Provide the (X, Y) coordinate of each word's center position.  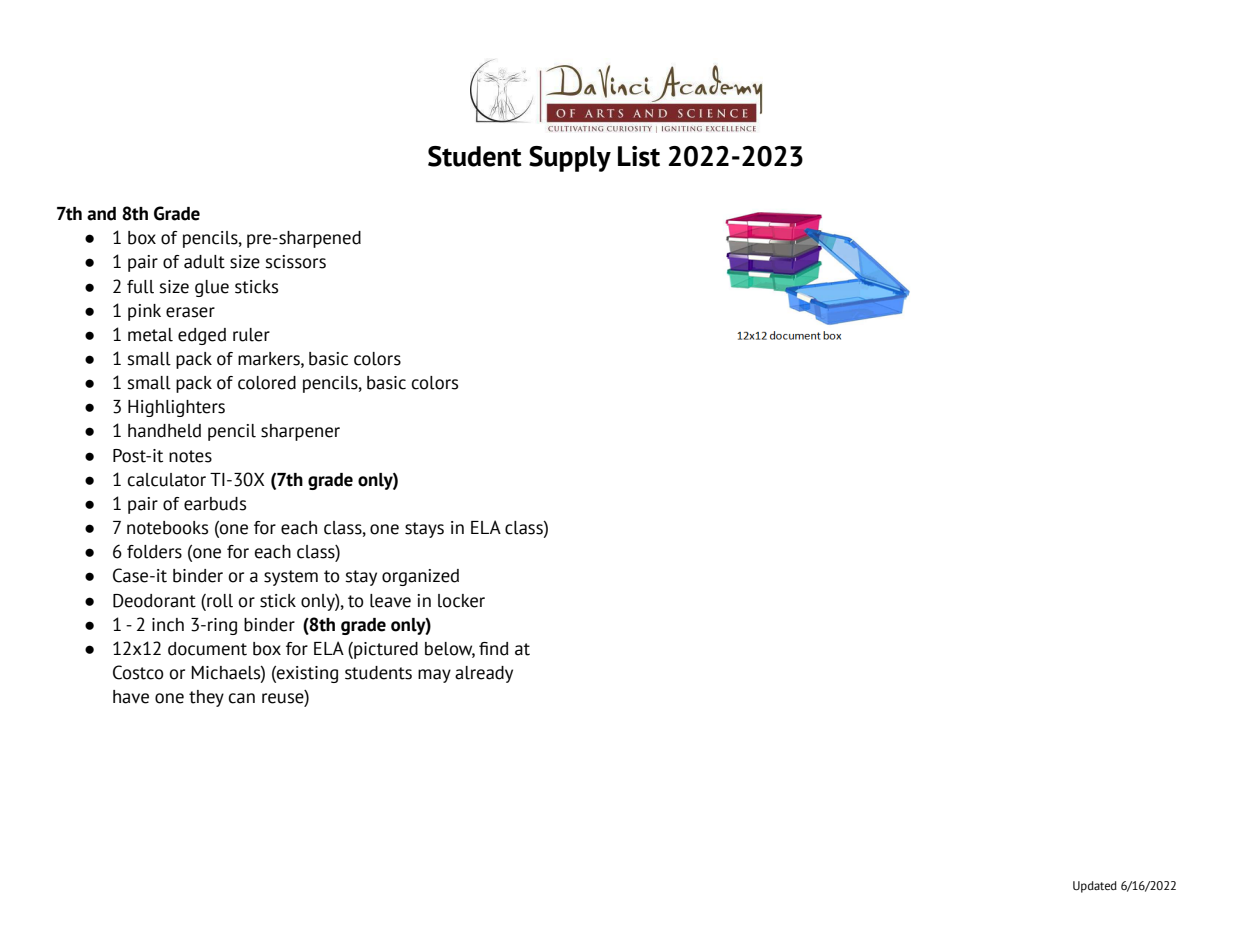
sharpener (300, 432)
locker (461, 601)
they (206, 698)
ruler (251, 335)
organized (420, 577)
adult (204, 262)
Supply (570, 159)
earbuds (215, 504)
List (639, 156)
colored (267, 383)
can (242, 698)
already (484, 674)
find (493, 649)
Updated (1095, 887)
